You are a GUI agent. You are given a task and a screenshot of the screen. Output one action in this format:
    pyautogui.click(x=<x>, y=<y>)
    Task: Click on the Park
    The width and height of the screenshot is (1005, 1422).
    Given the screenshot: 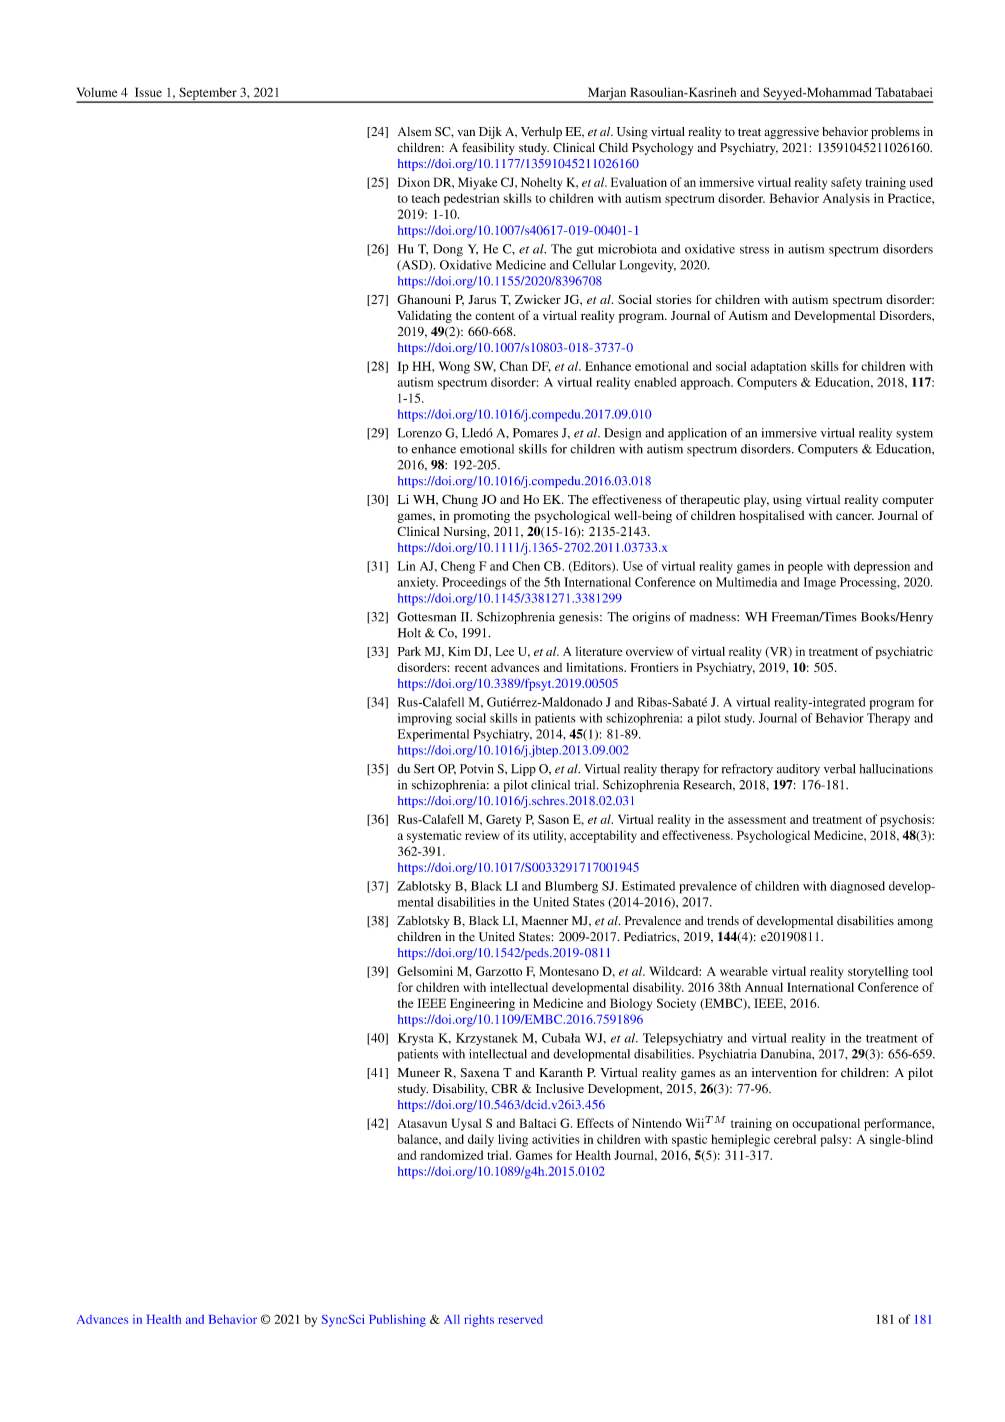 What is the action you would take?
    pyautogui.click(x=409, y=651)
